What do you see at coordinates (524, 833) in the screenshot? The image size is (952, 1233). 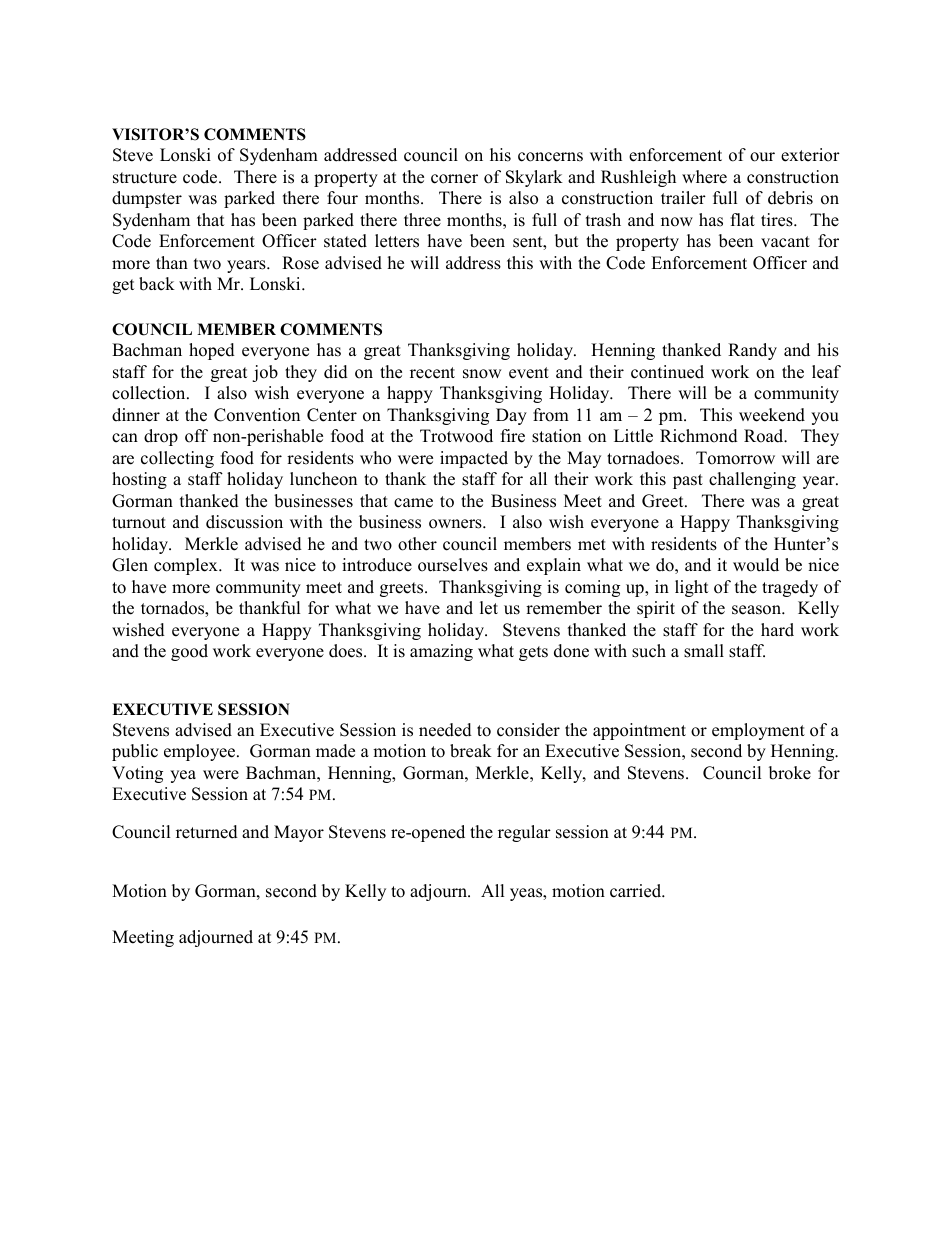 I see `regular` at bounding box center [524, 833].
